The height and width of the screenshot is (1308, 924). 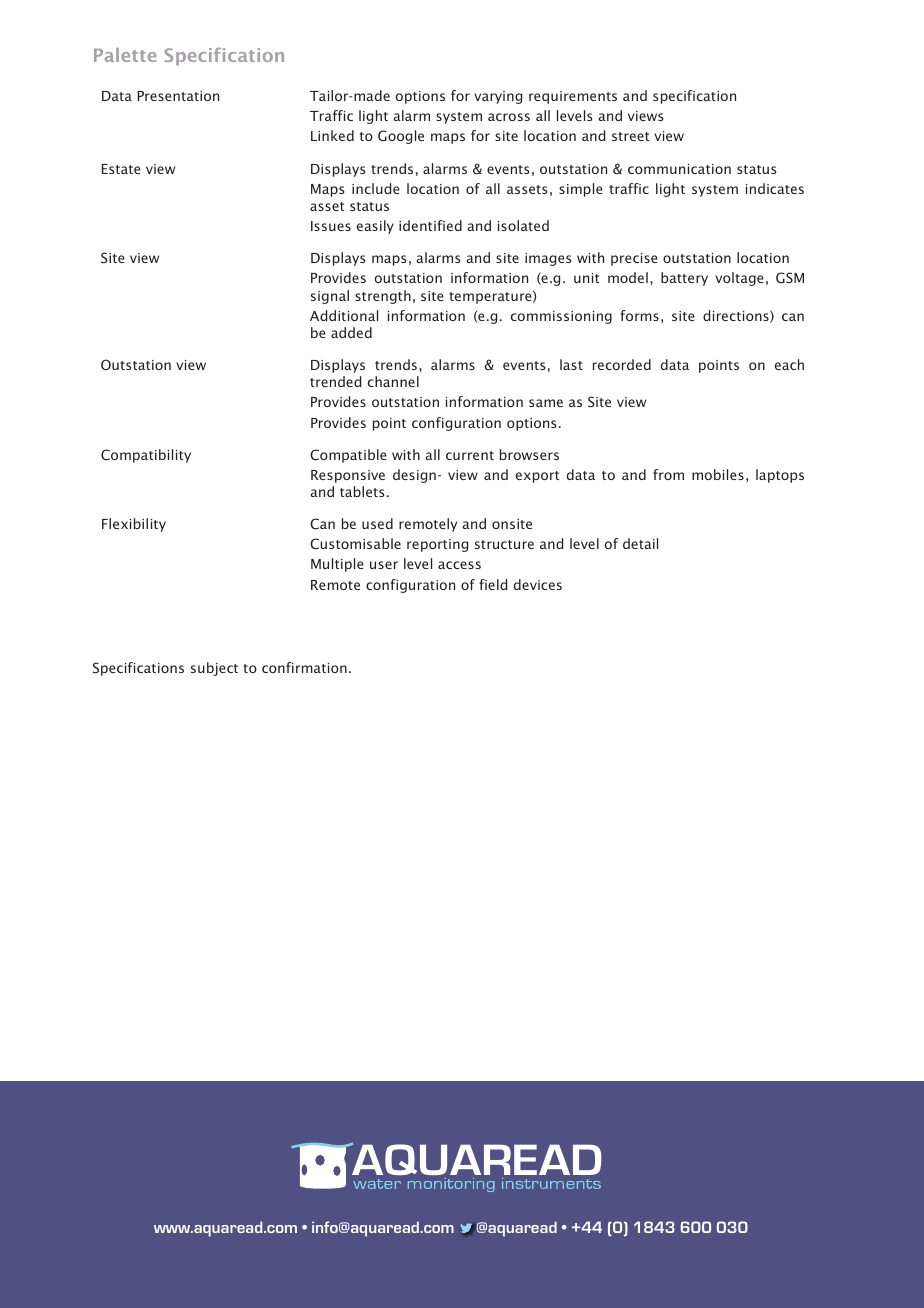 I want to click on used, so click(x=377, y=523).
